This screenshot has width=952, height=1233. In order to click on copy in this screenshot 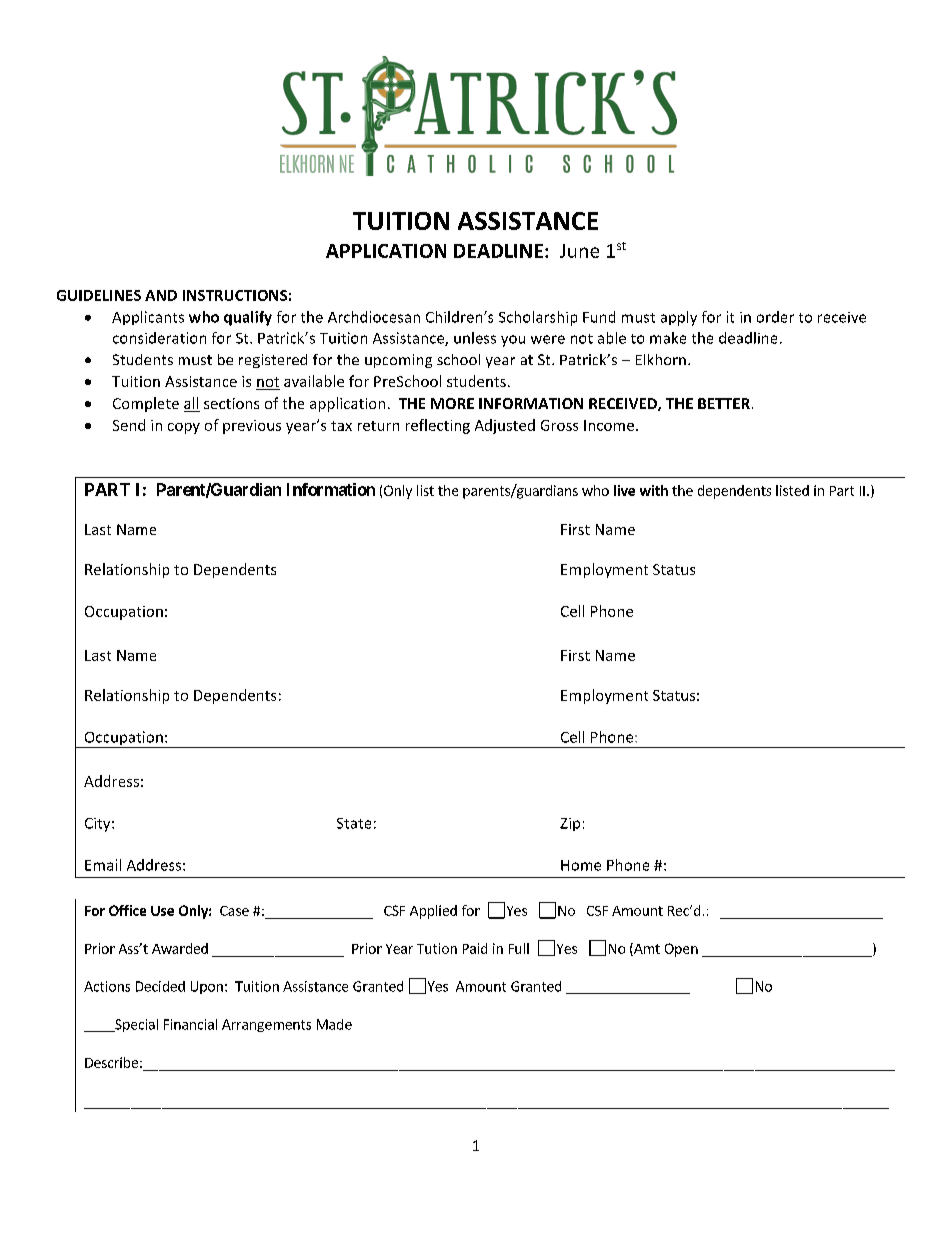, I will do `click(184, 428)`.
